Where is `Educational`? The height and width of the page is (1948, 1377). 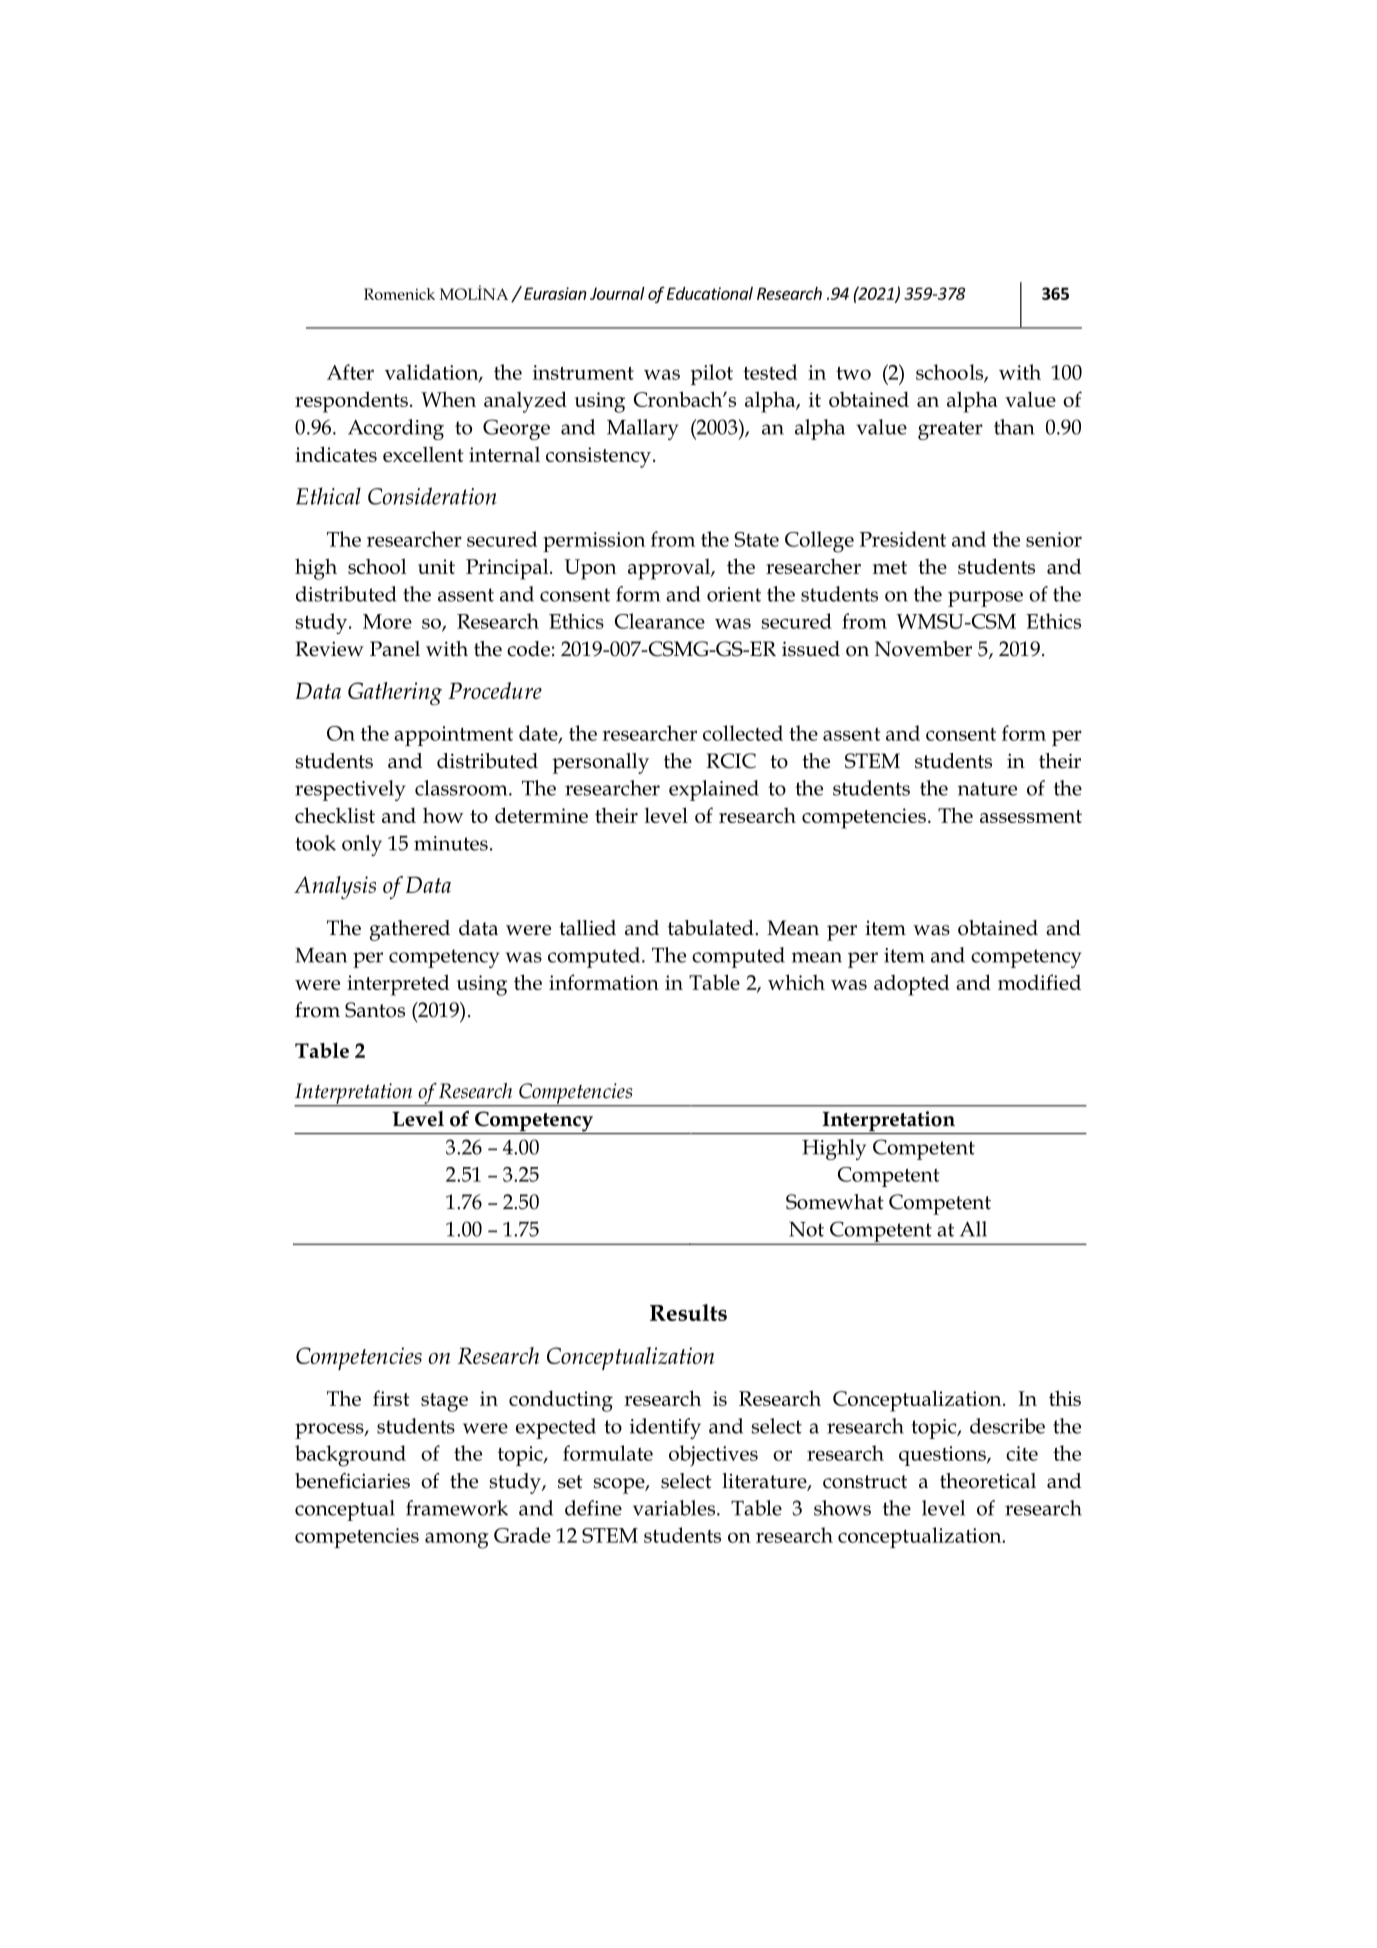
Educational is located at coordinates (710, 293).
